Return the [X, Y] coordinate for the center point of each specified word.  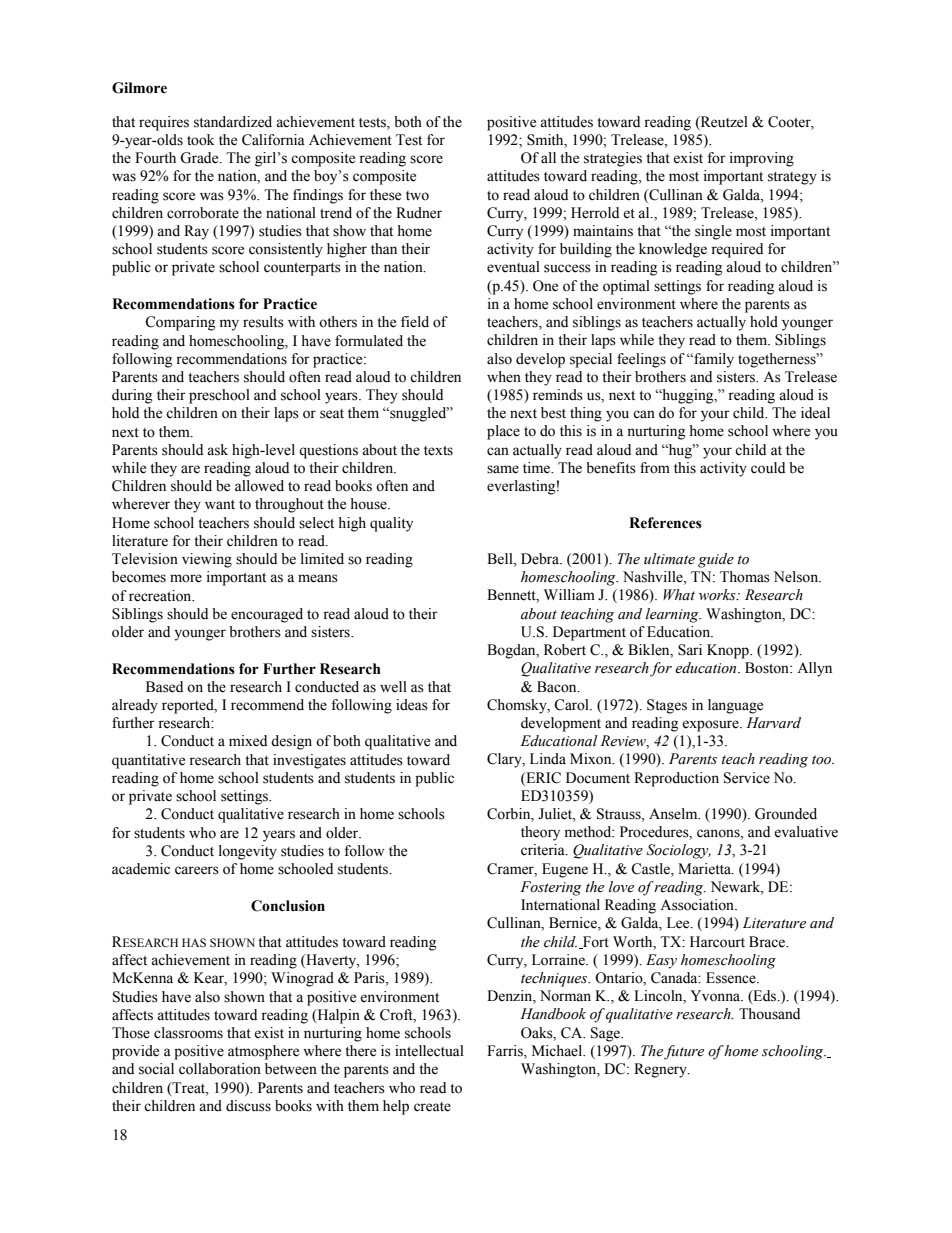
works [718, 595]
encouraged [267, 615]
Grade [200, 158]
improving [762, 159]
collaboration [220, 1069]
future [684, 1052]
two [417, 196]
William [569, 594]
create [432, 1107]
